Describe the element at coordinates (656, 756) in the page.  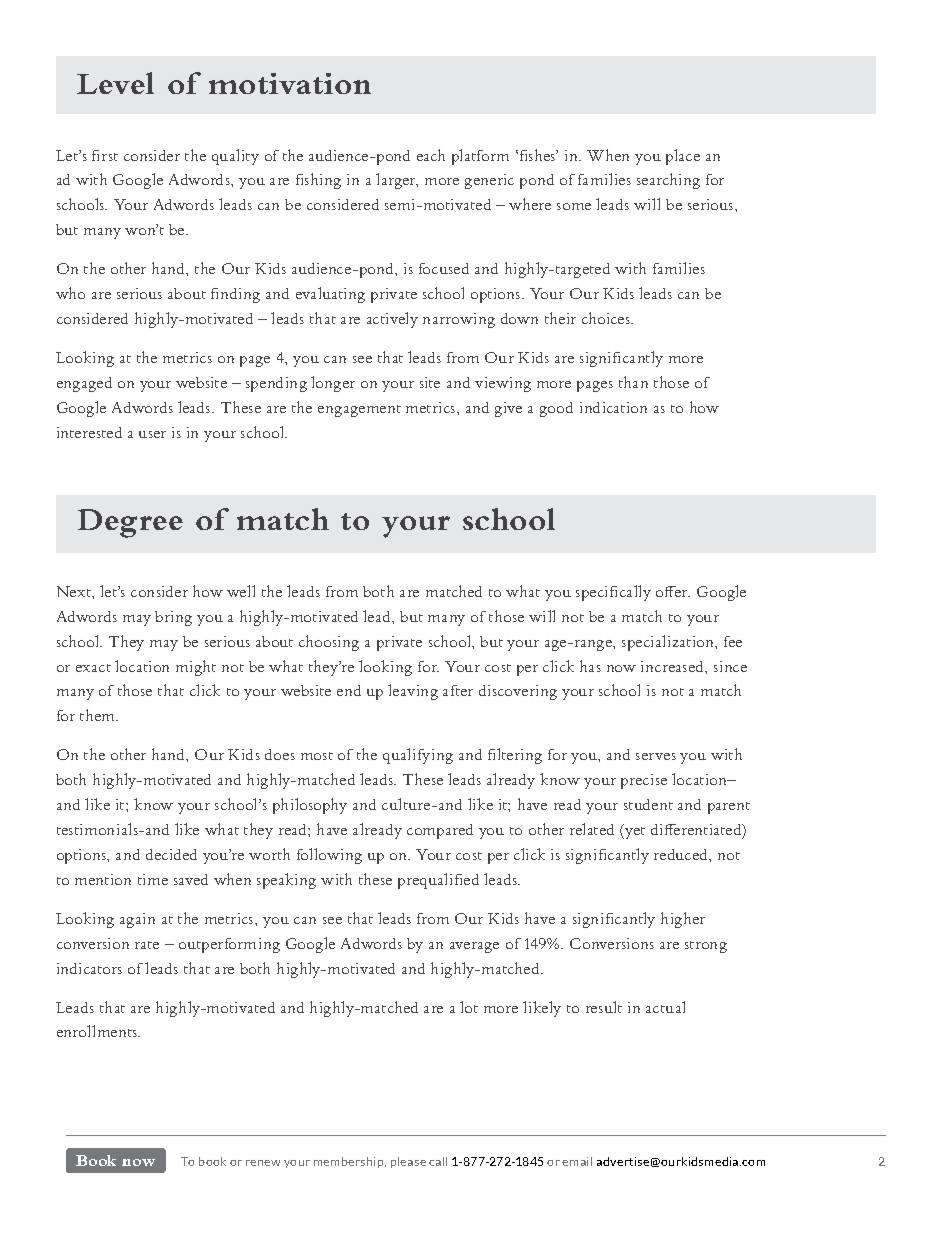
I see `serves` at that location.
